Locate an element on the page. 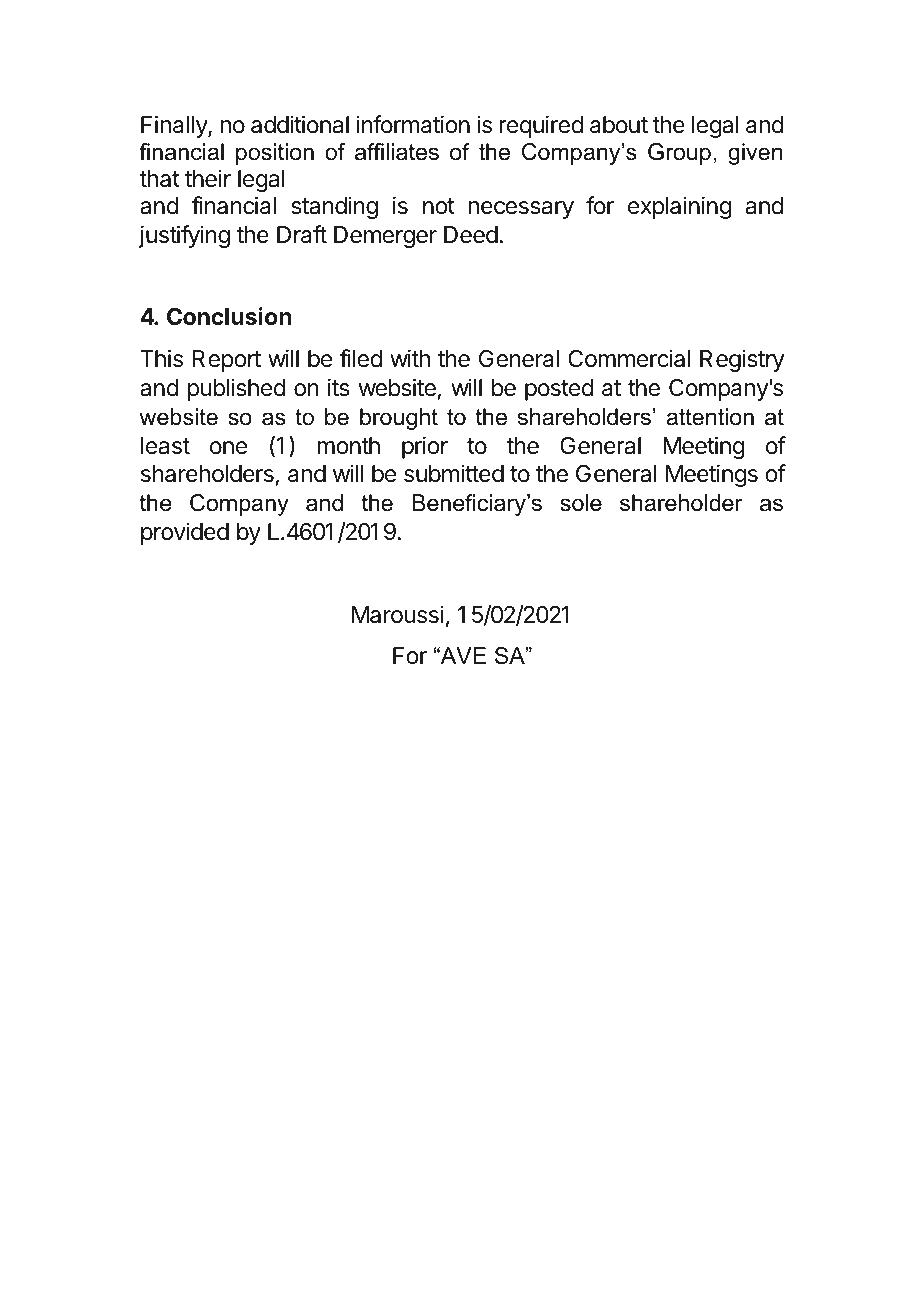 The width and height of the page is (924, 1308). Group is located at coordinates (679, 154).
